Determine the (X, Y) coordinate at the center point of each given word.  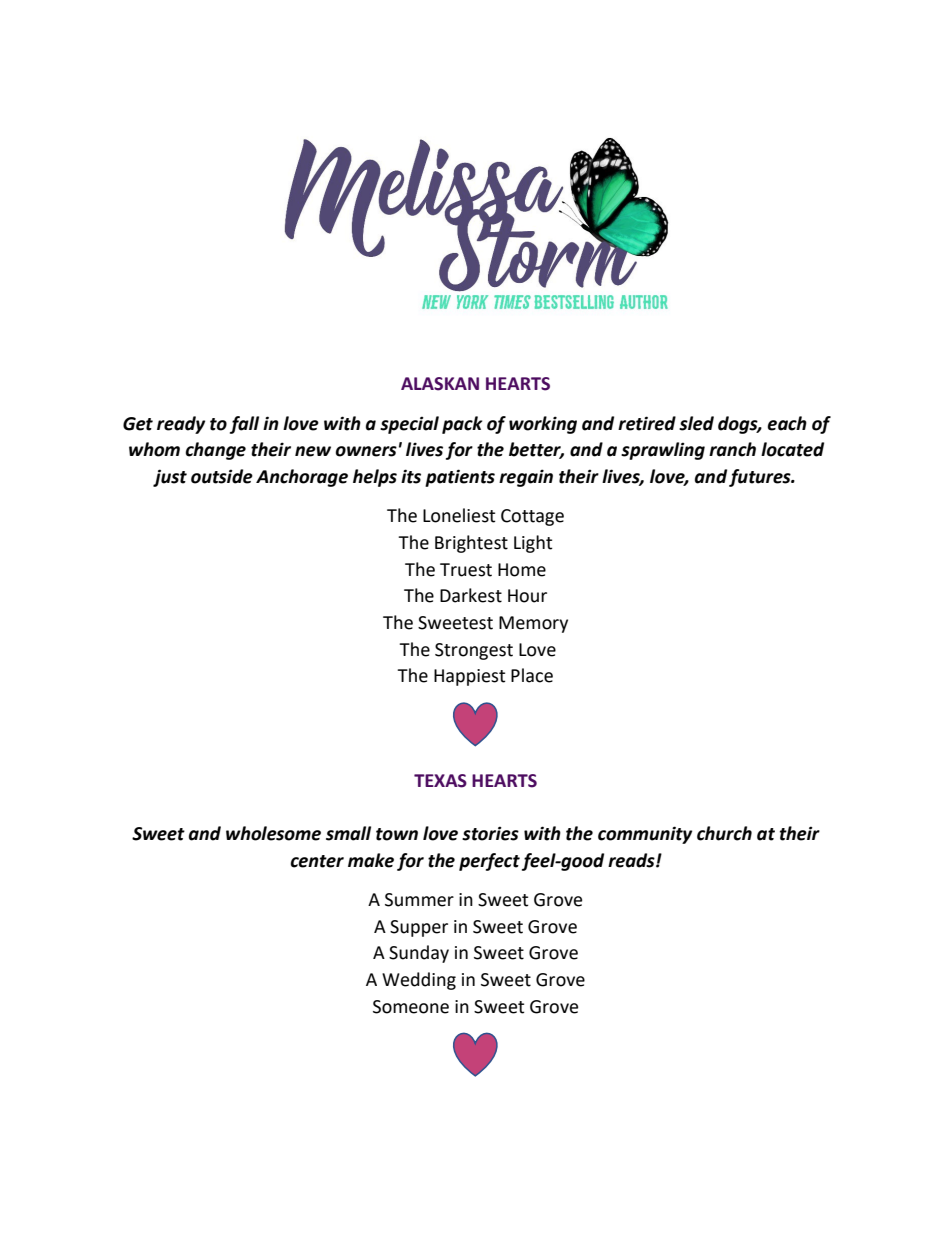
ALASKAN (440, 384)
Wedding (419, 981)
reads (632, 860)
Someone (411, 1007)
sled (696, 423)
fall (244, 425)
